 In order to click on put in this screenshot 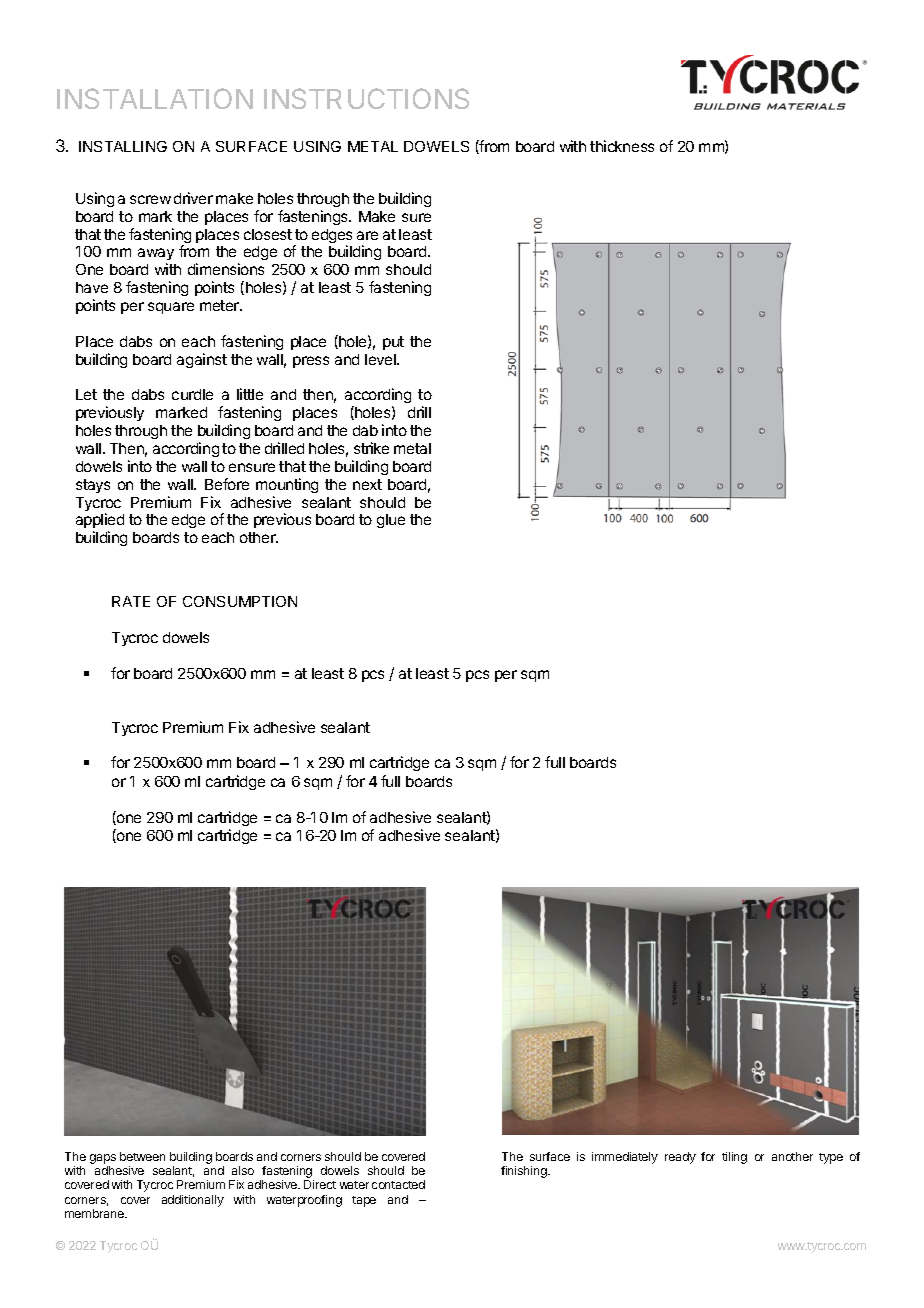, I will do `click(393, 343)`.
